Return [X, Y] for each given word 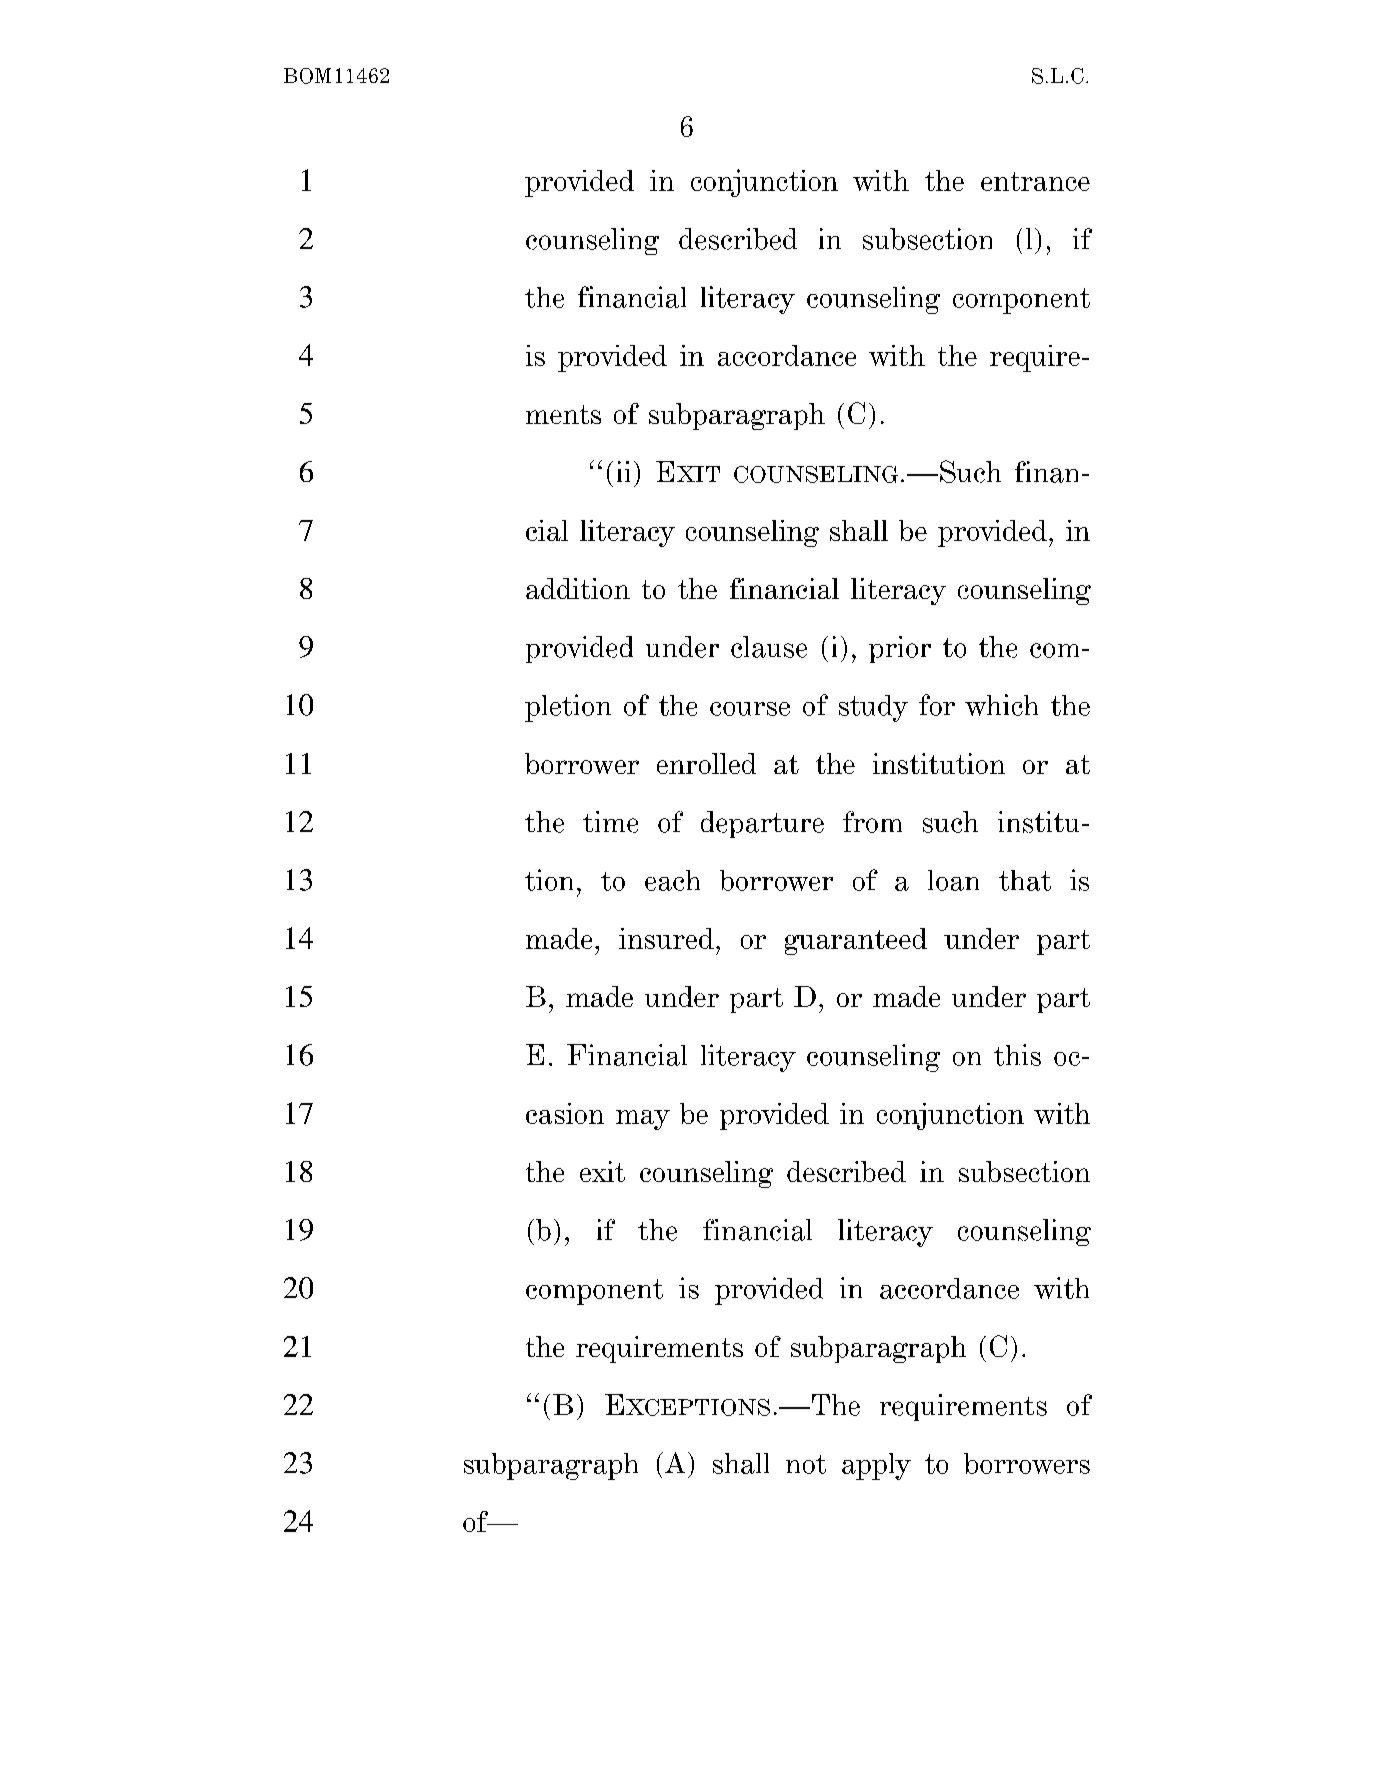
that [1025, 880]
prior [900, 649]
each [672, 880]
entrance [1035, 181]
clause [769, 647]
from [872, 822]
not [806, 1464]
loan [953, 880]
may [643, 1120]
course [750, 709]
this [1017, 1055]
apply [876, 1466]
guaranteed [856, 941]
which [1001, 705]
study [873, 708]
